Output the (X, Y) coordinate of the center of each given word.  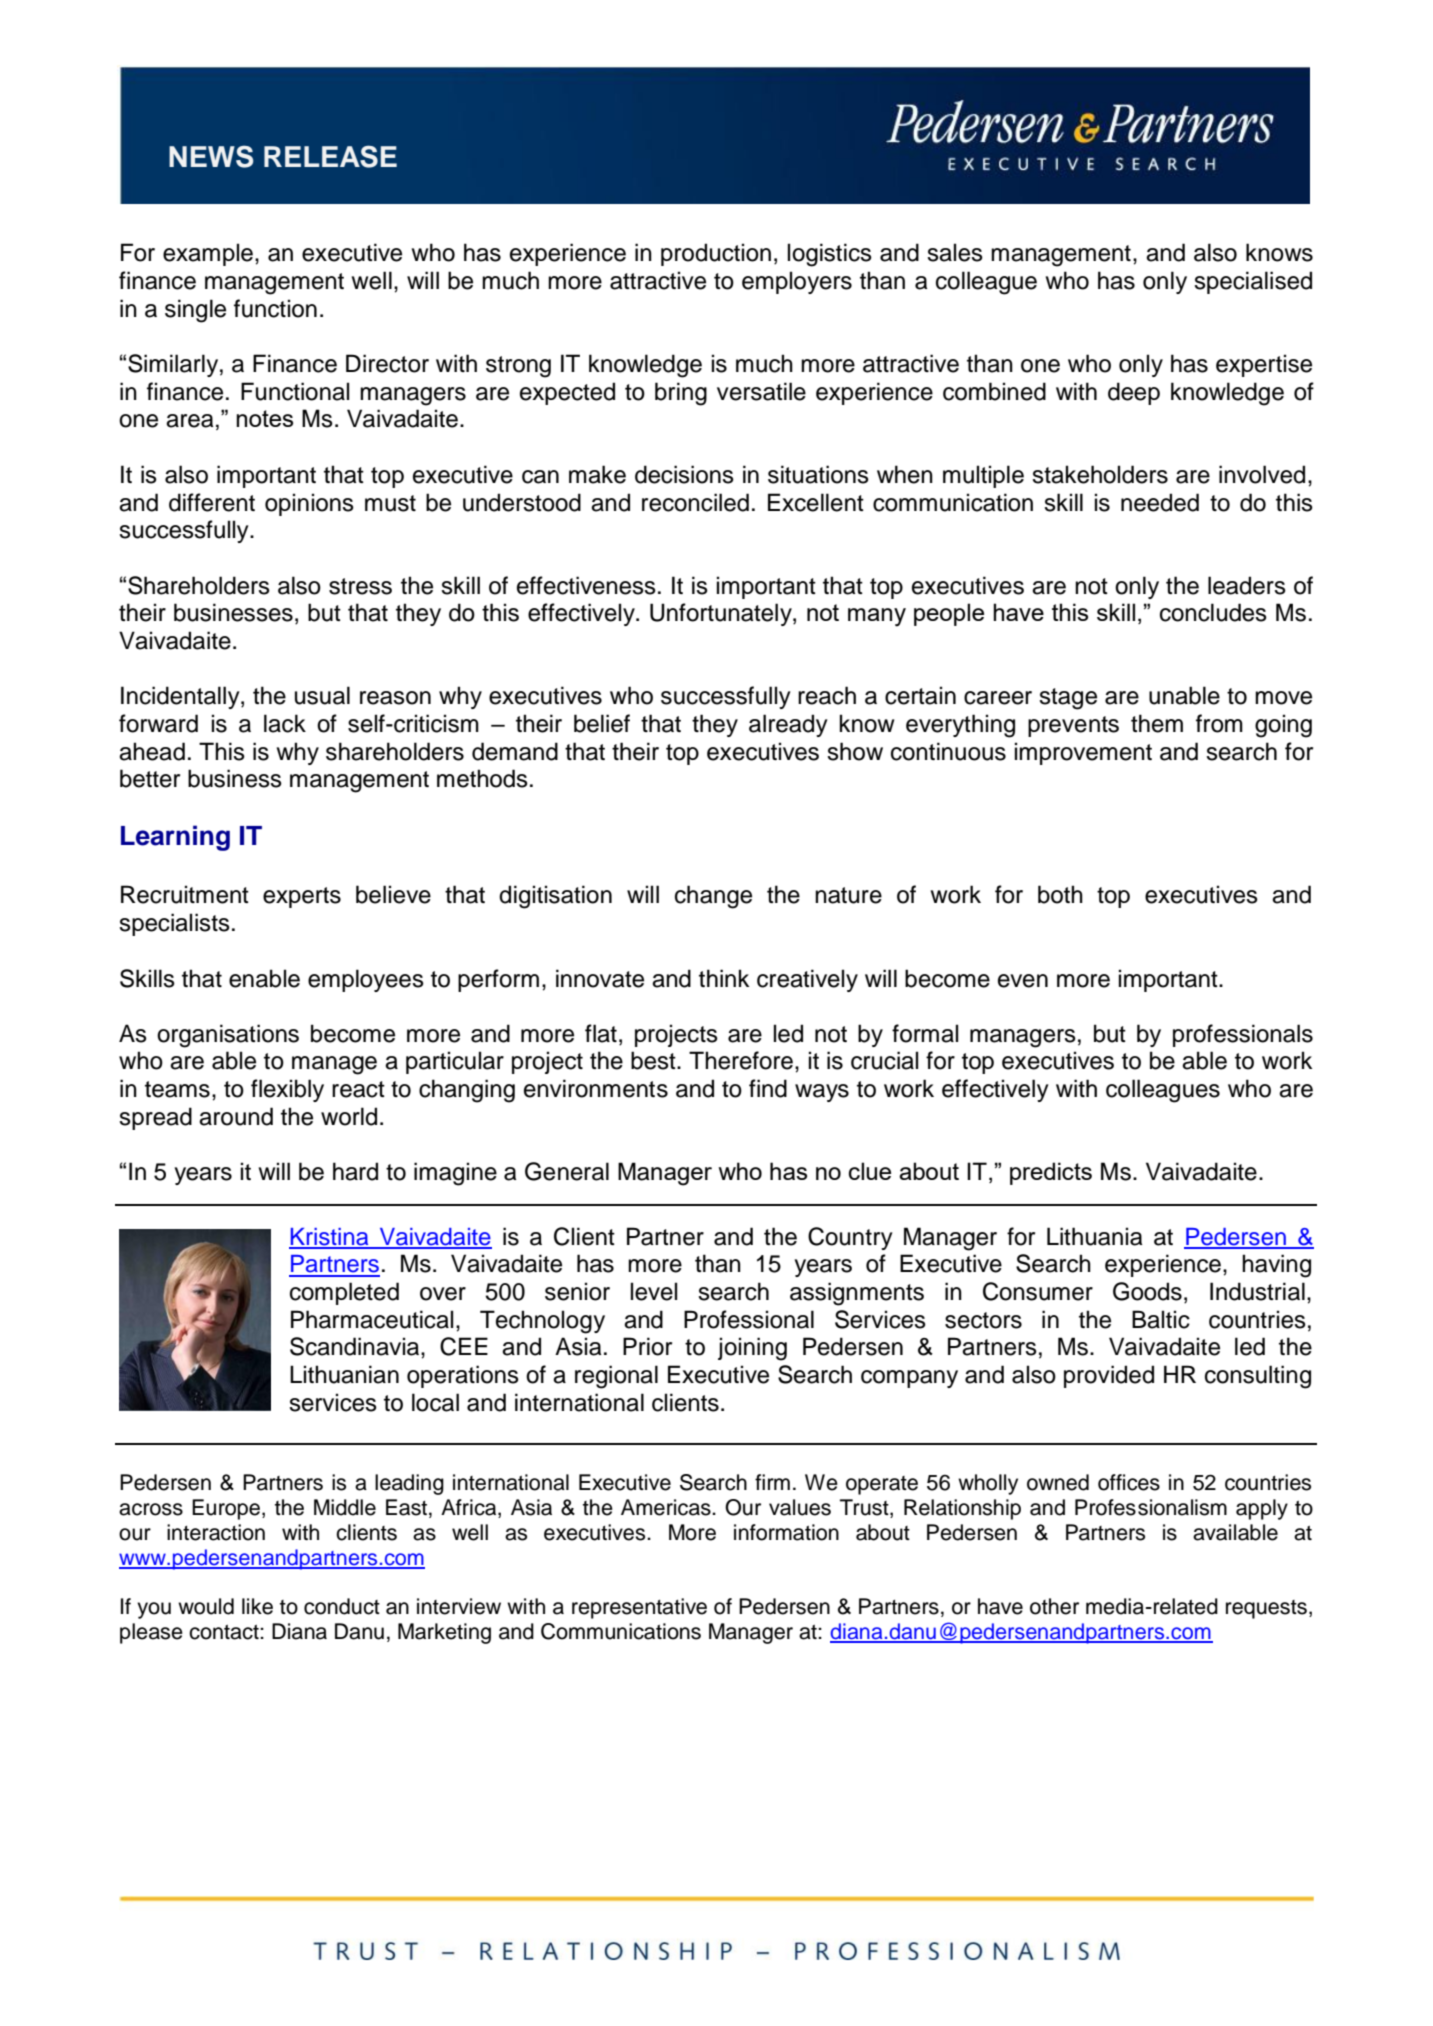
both (1060, 894)
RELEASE (330, 156)
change (713, 897)
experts (302, 897)
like (257, 1606)
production (716, 254)
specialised (1253, 282)
